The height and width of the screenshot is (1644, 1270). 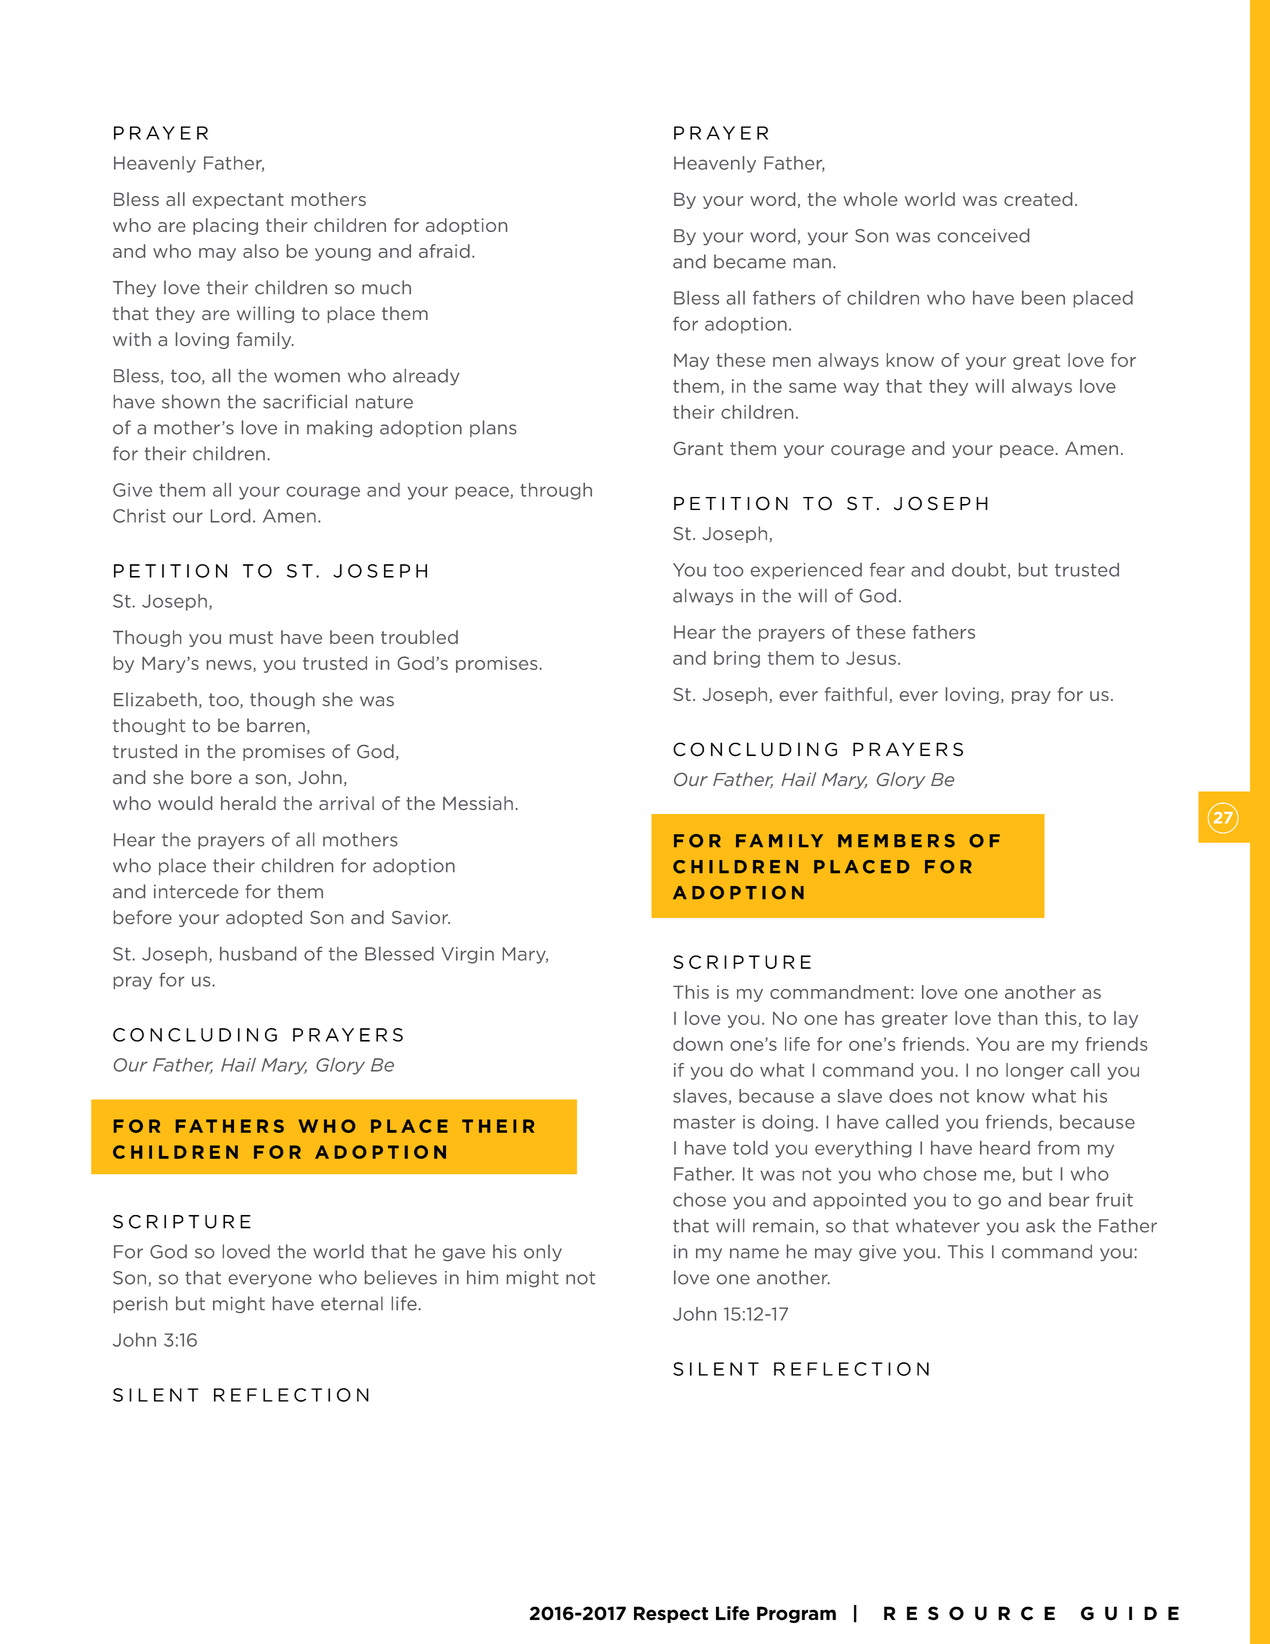 What do you see at coordinates (352, 1303) in the screenshot?
I see `eternal` at bounding box center [352, 1303].
